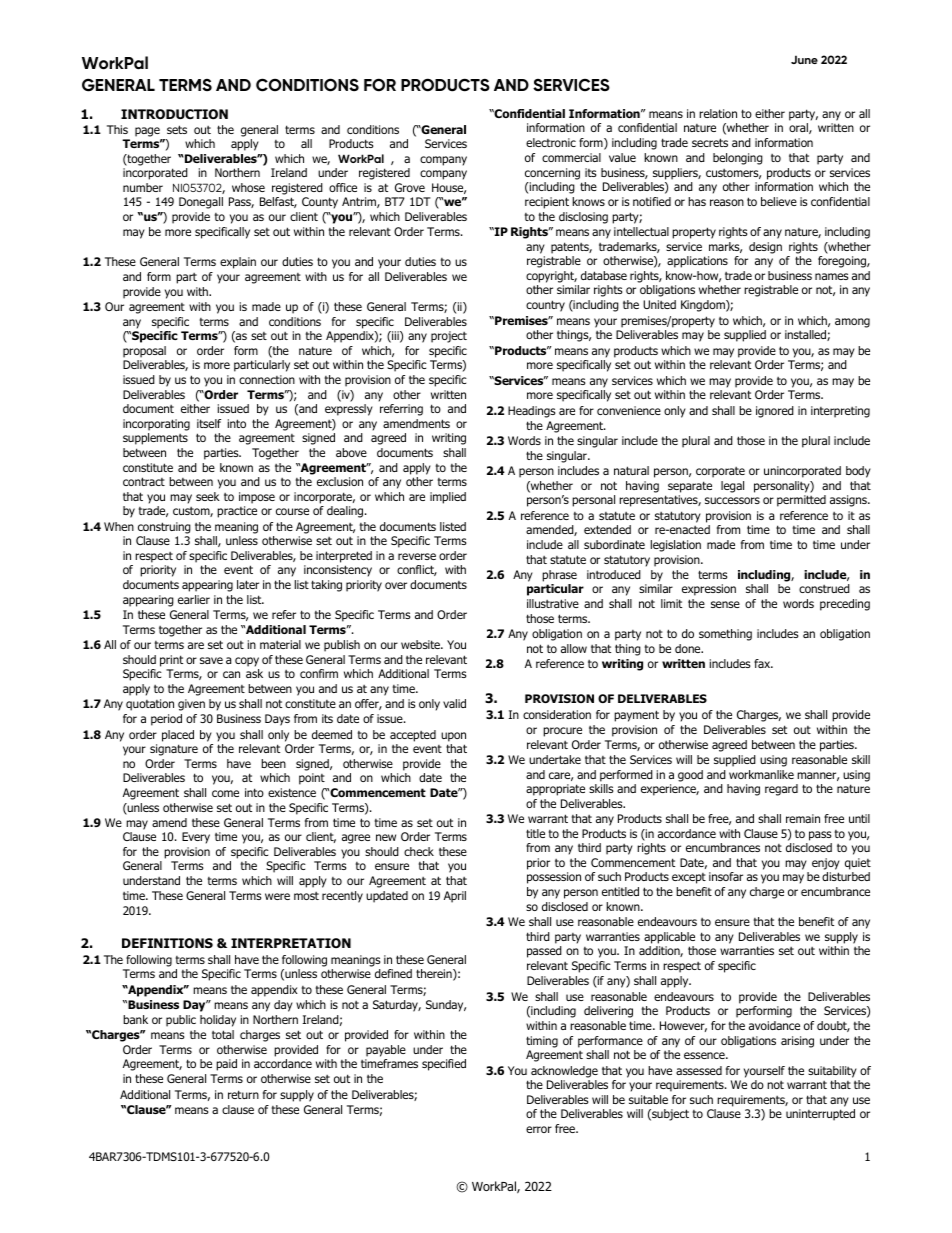 This page has height=1233, width=952. Describe the element at coordinates (444, 1065) in the page. I see `specified` at that location.
